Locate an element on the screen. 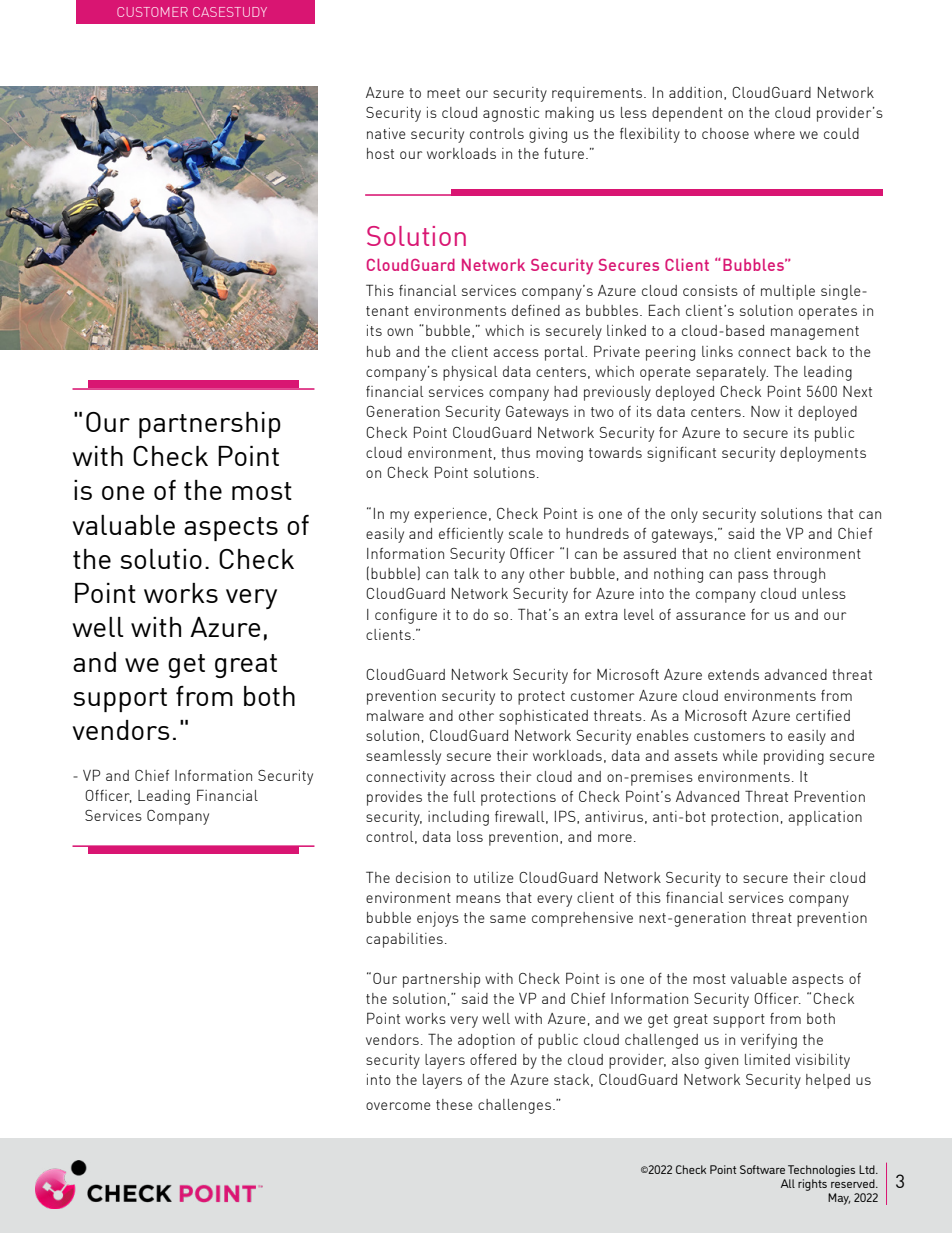  comprehensive is located at coordinates (582, 919).
